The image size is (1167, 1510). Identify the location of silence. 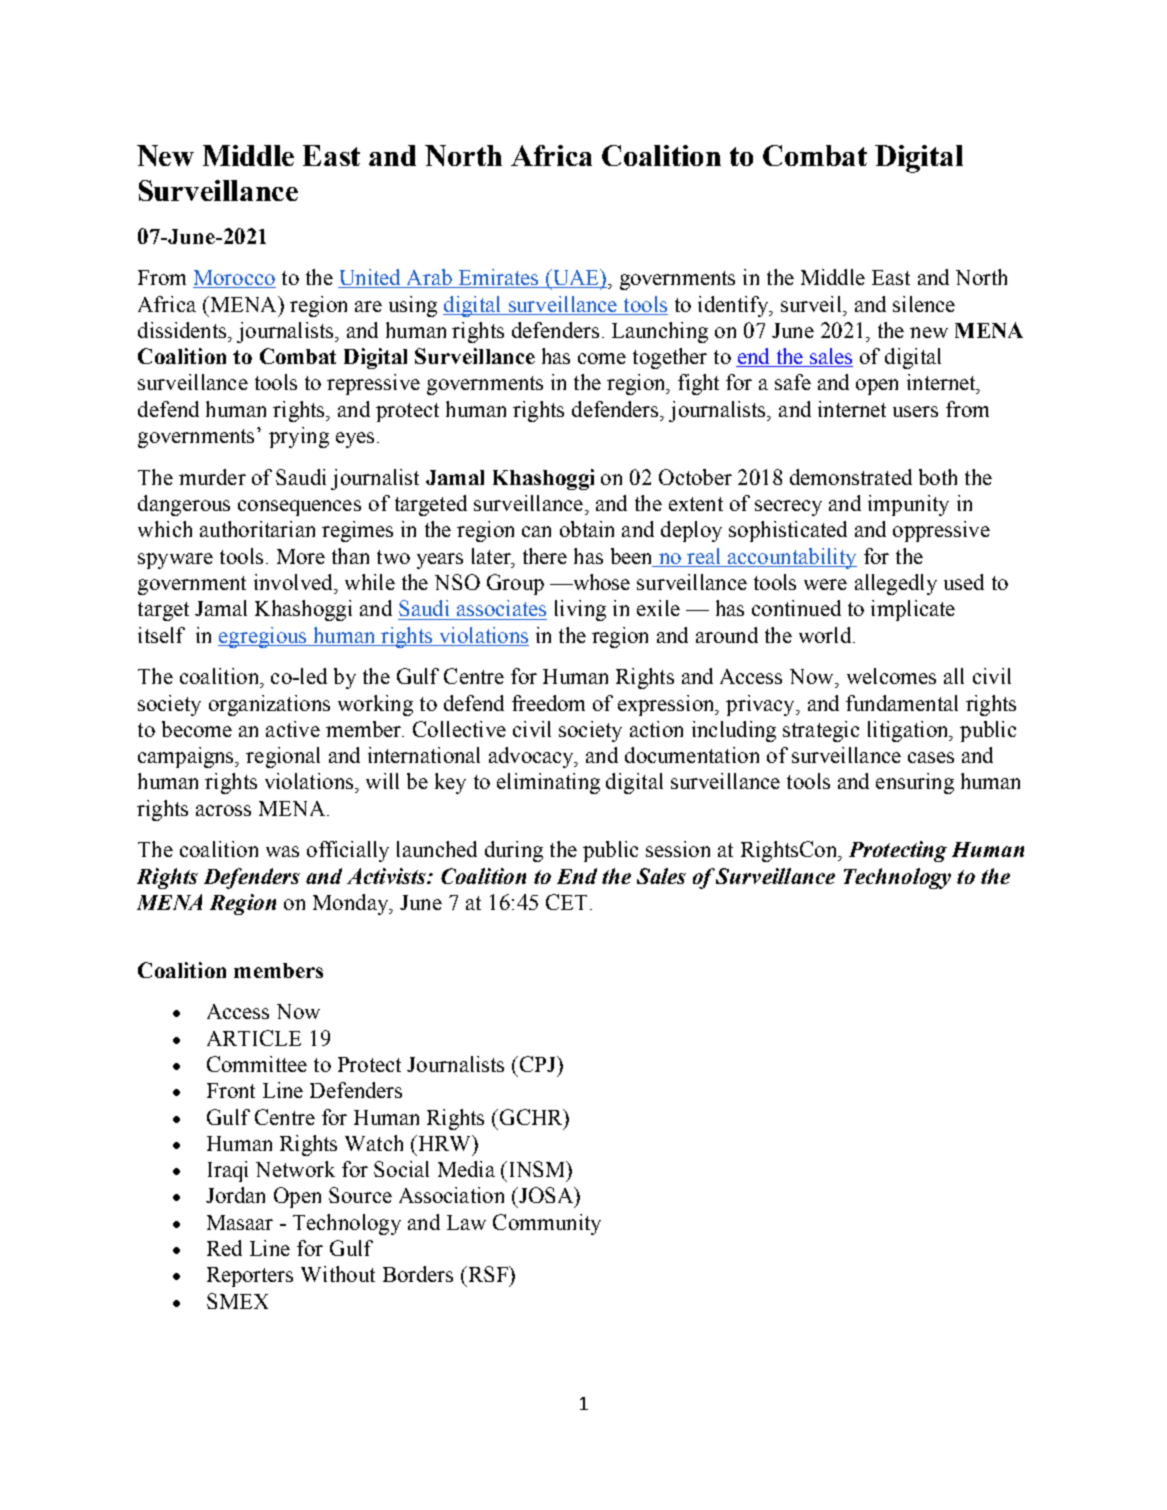
(924, 304).
